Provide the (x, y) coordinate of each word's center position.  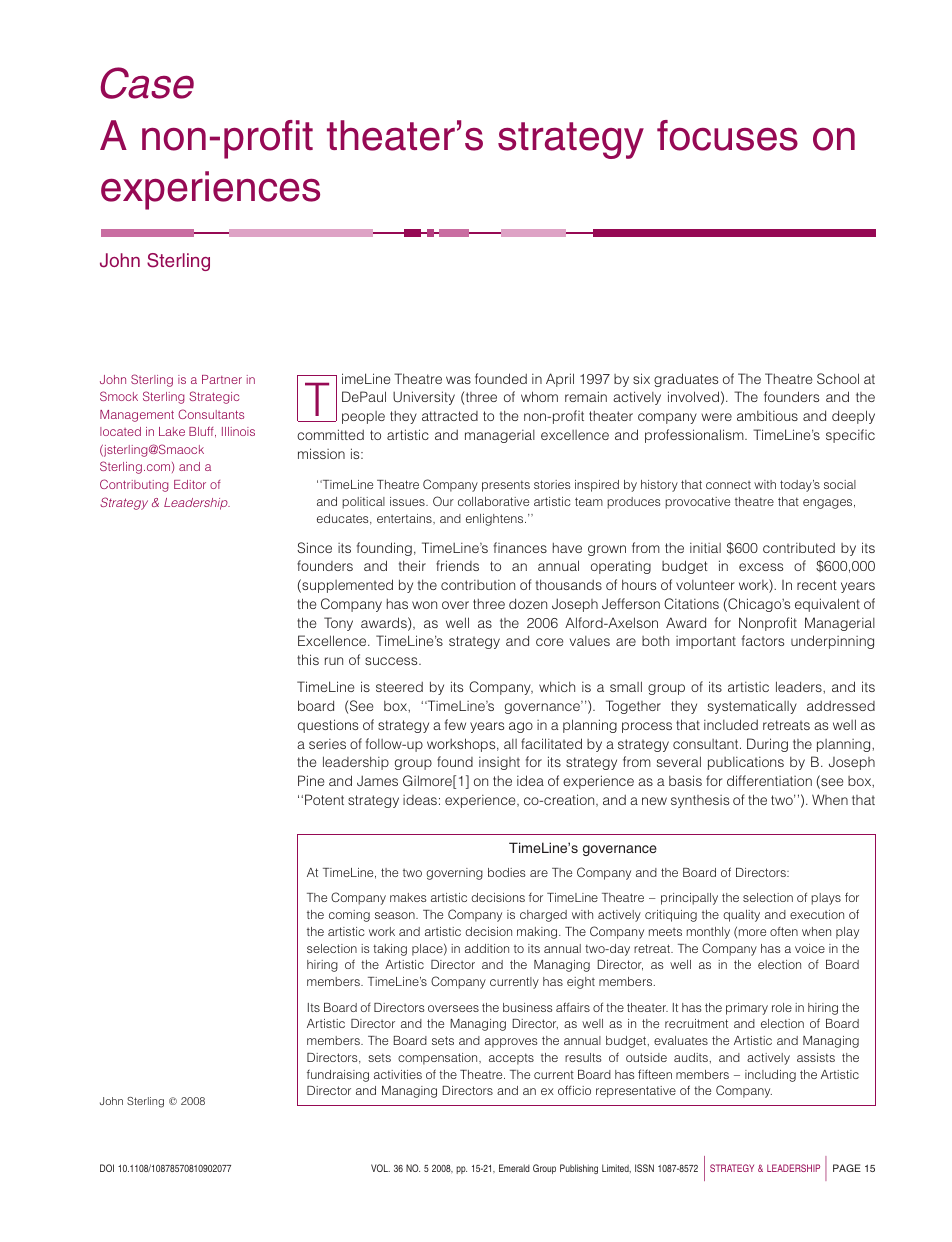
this (308, 659)
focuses (727, 135)
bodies (507, 872)
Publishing (579, 1169)
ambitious (767, 415)
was (458, 380)
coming (349, 916)
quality (741, 916)
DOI (107, 1168)
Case (147, 83)
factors (763, 640)
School (838, 378)
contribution (478, 585)
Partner (222, 379)
